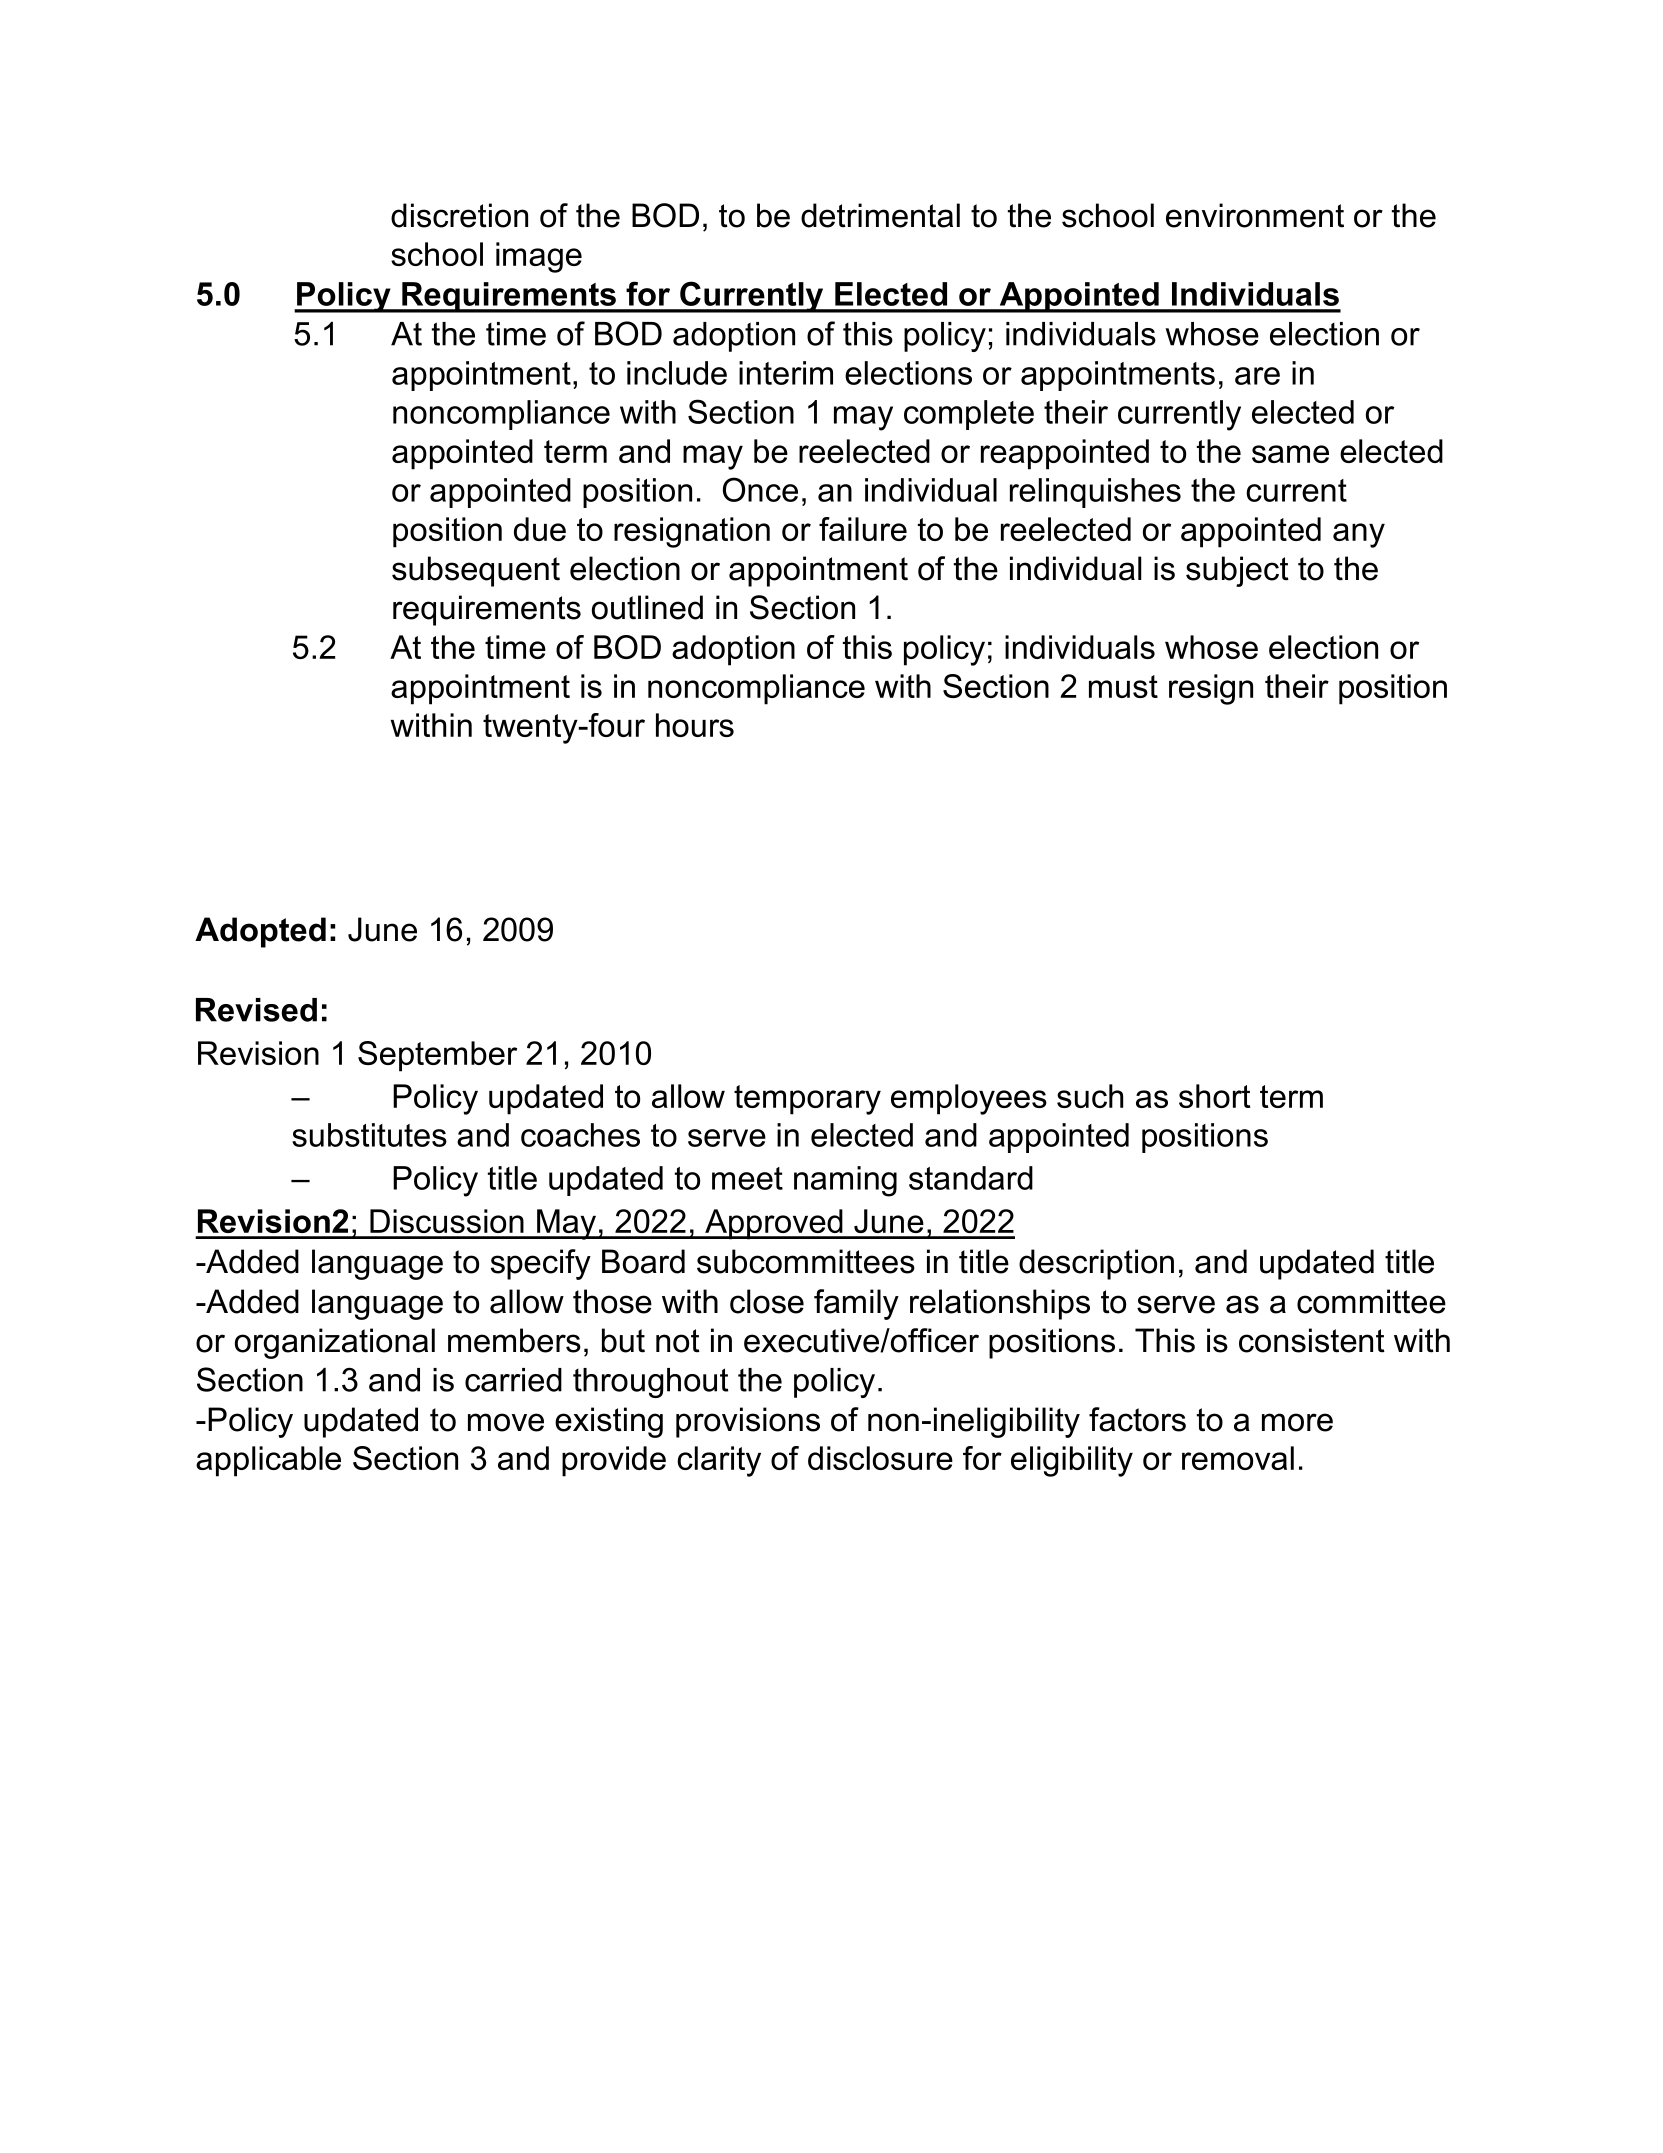 The image size is (1663, 2153). I want to click on must, so click(1123, 686).
